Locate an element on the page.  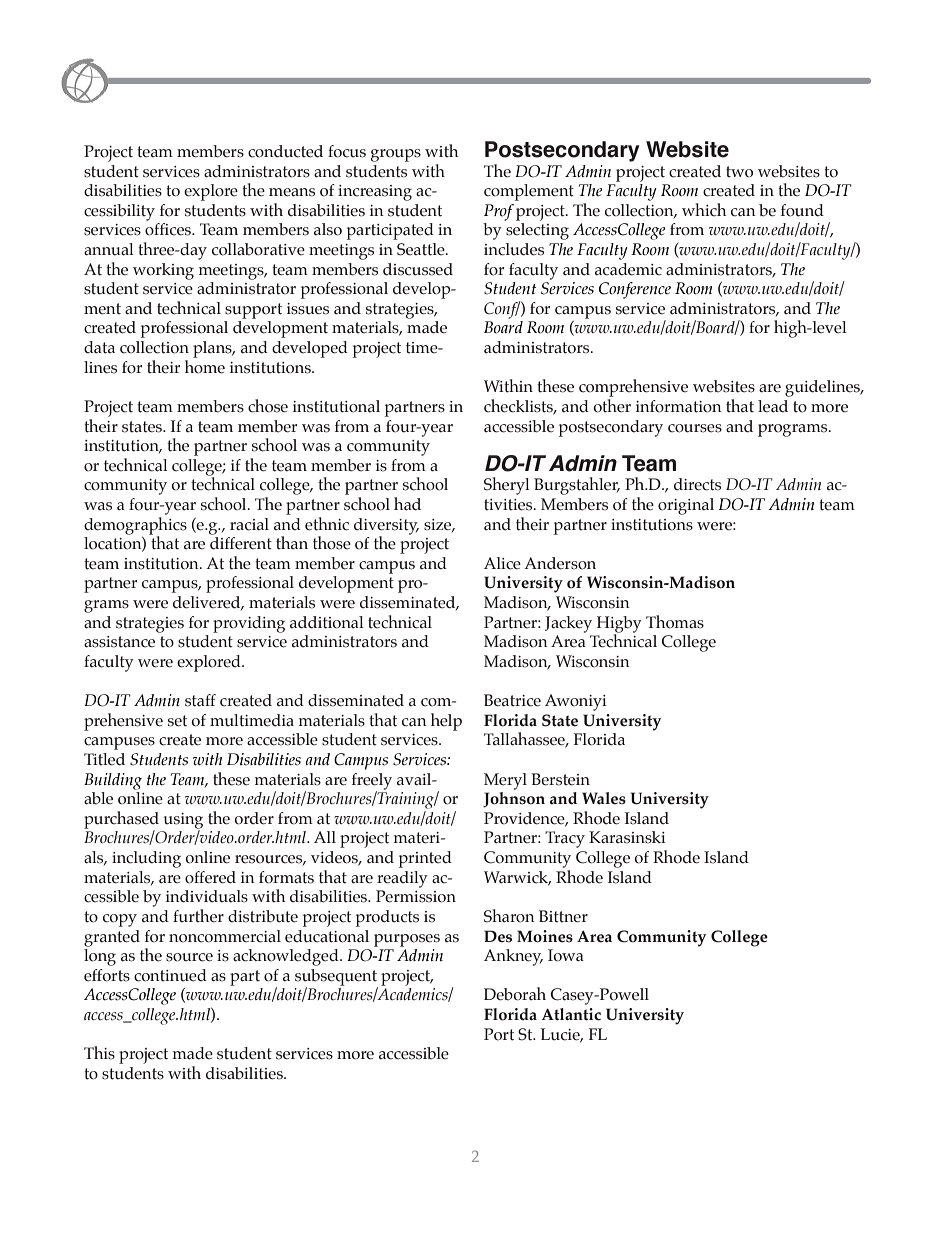
providing is located at coordinates (249, 624).
